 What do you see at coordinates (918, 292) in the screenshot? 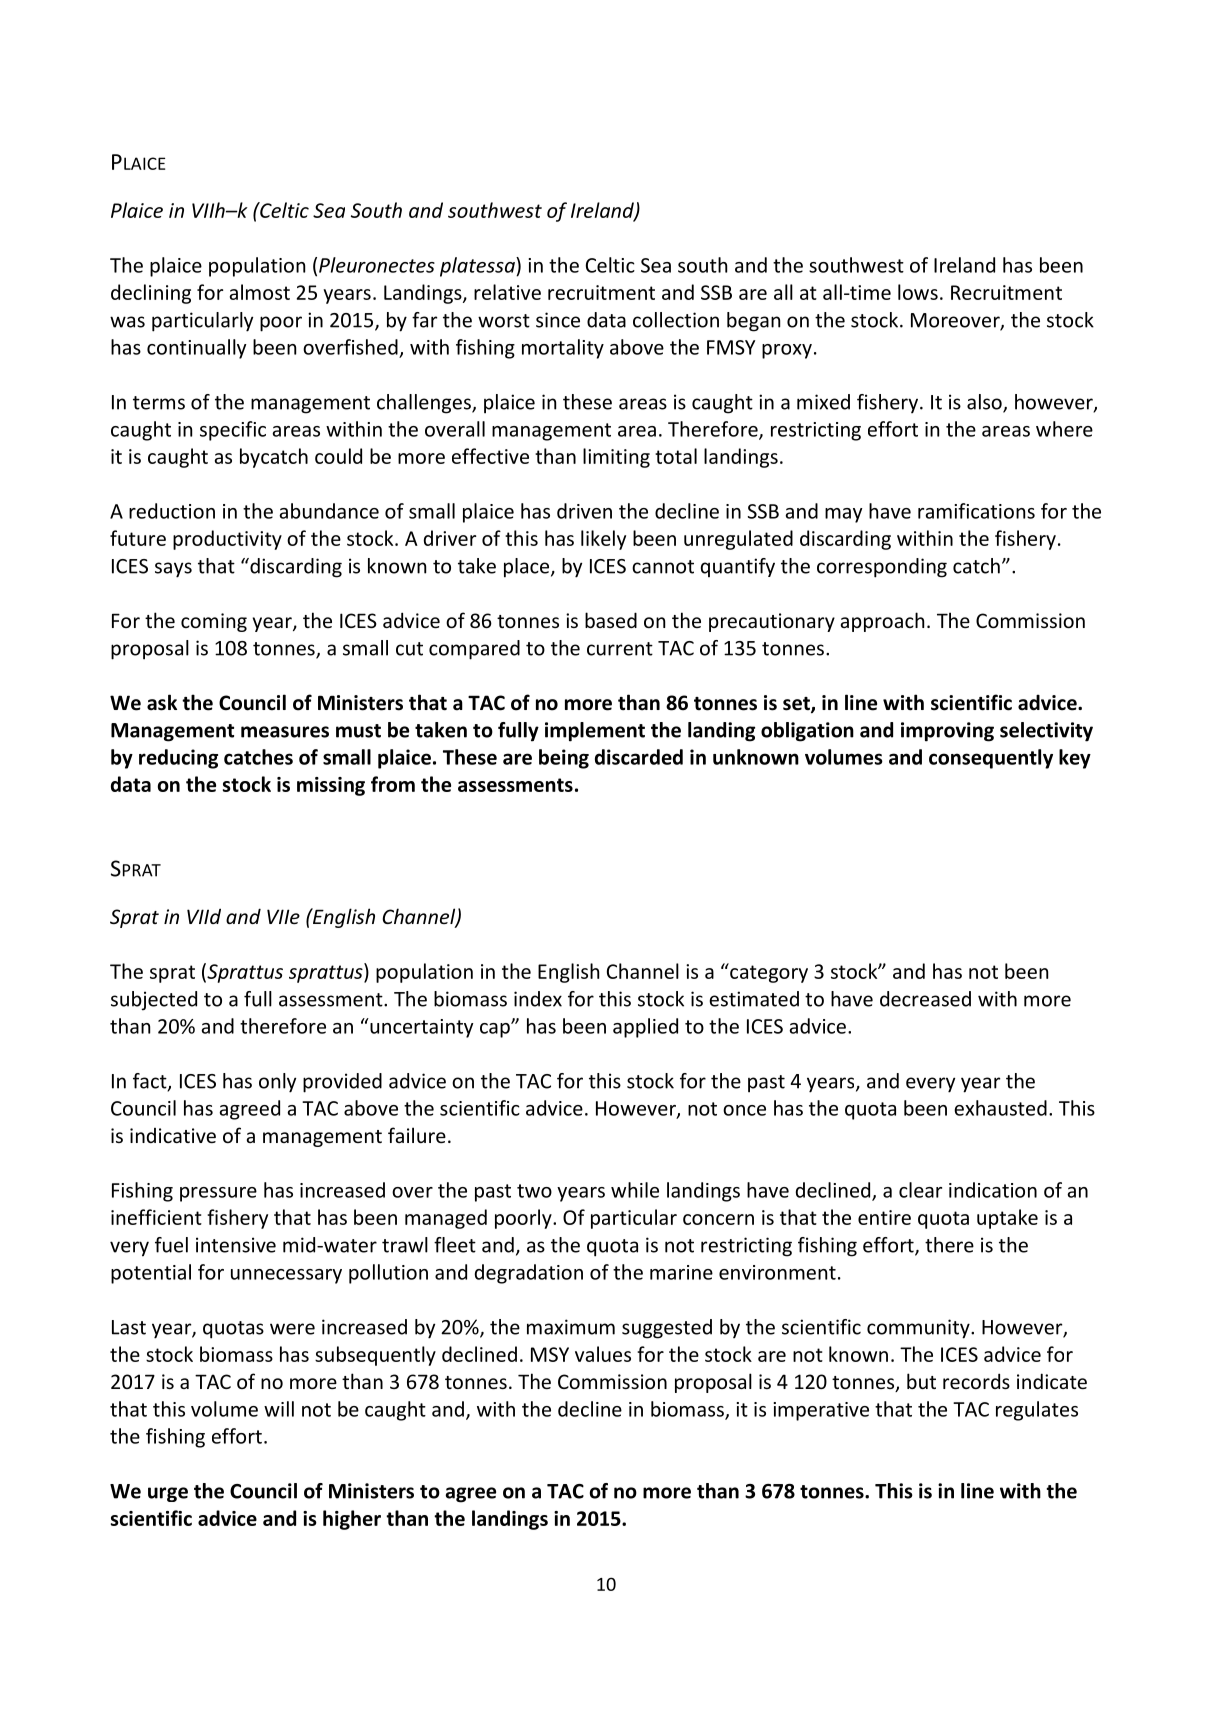
I see `lows` at bounding box center [918, 292].
